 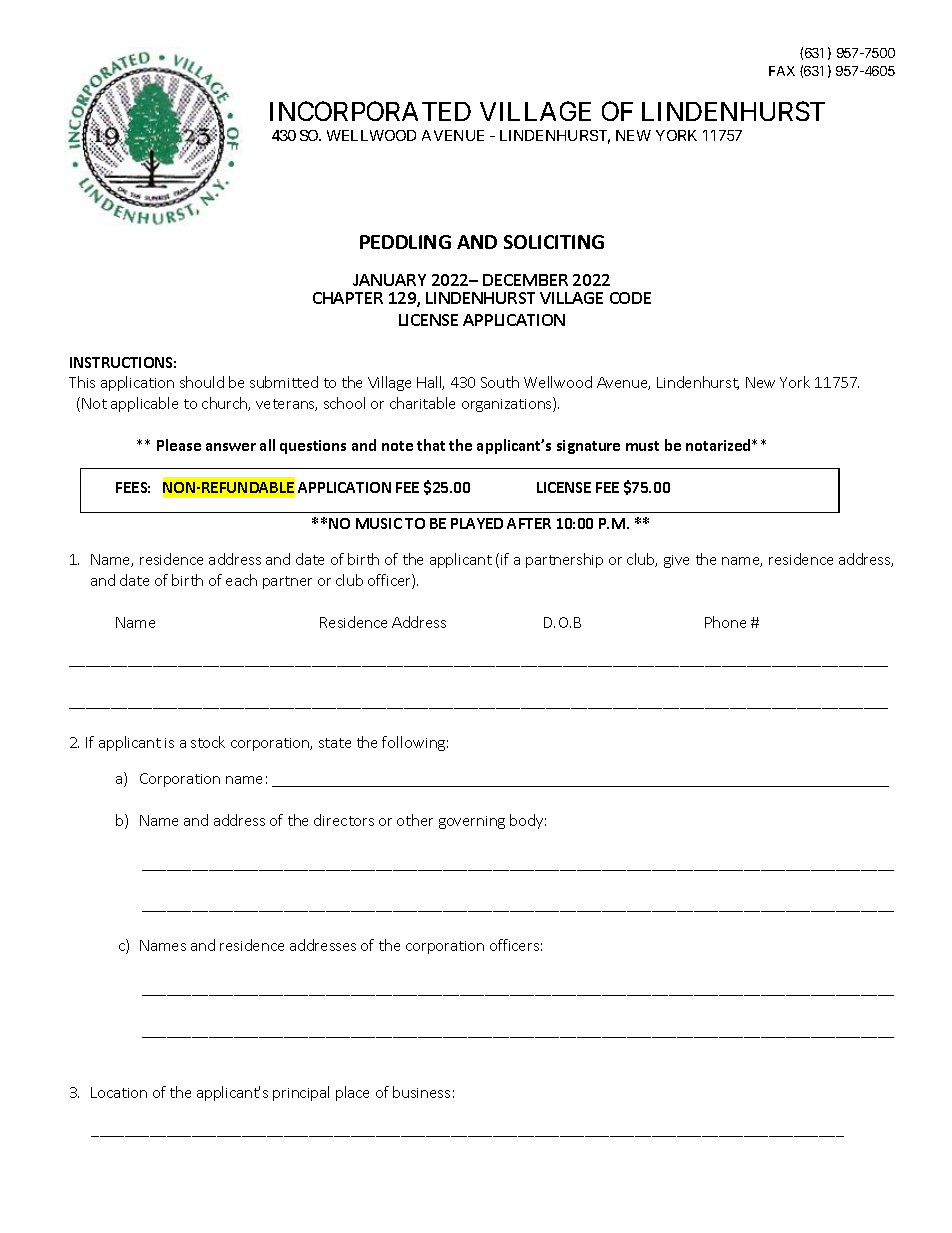 What do you see at coordinates (208, 742) in the screenshot?
I see `stock` at bounding box center [208, 742].
